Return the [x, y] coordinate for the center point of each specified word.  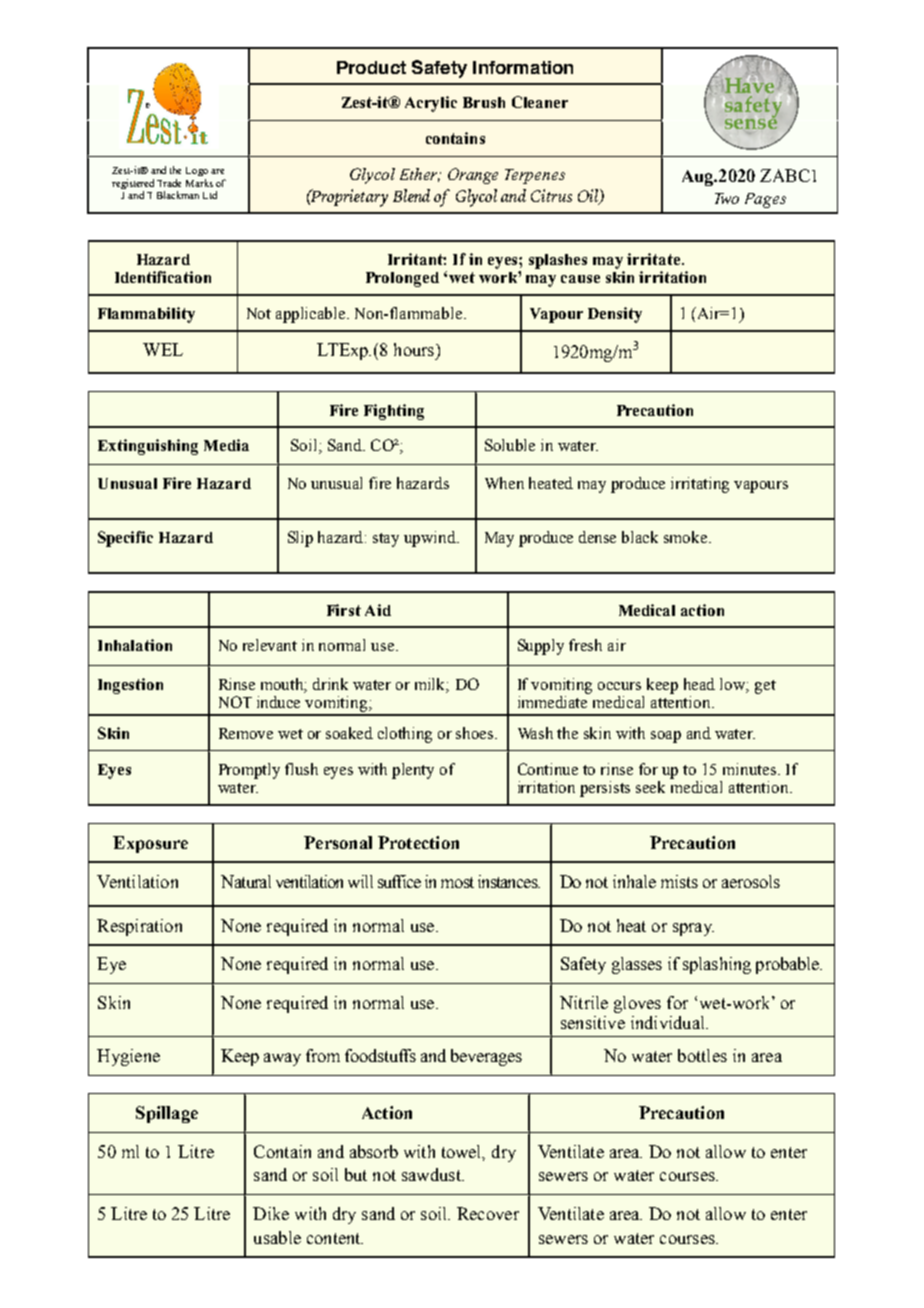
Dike [271, 1213]
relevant [270, 645]
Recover [488, 1213]
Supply [541, 647]
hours [415, 349]
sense [751, 122]
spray [693, 929]
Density [615, 315]
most [457, 882]
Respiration [139, 927]
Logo [197, 171]
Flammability [146, 315]
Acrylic [431, 104]
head [699, 684]
